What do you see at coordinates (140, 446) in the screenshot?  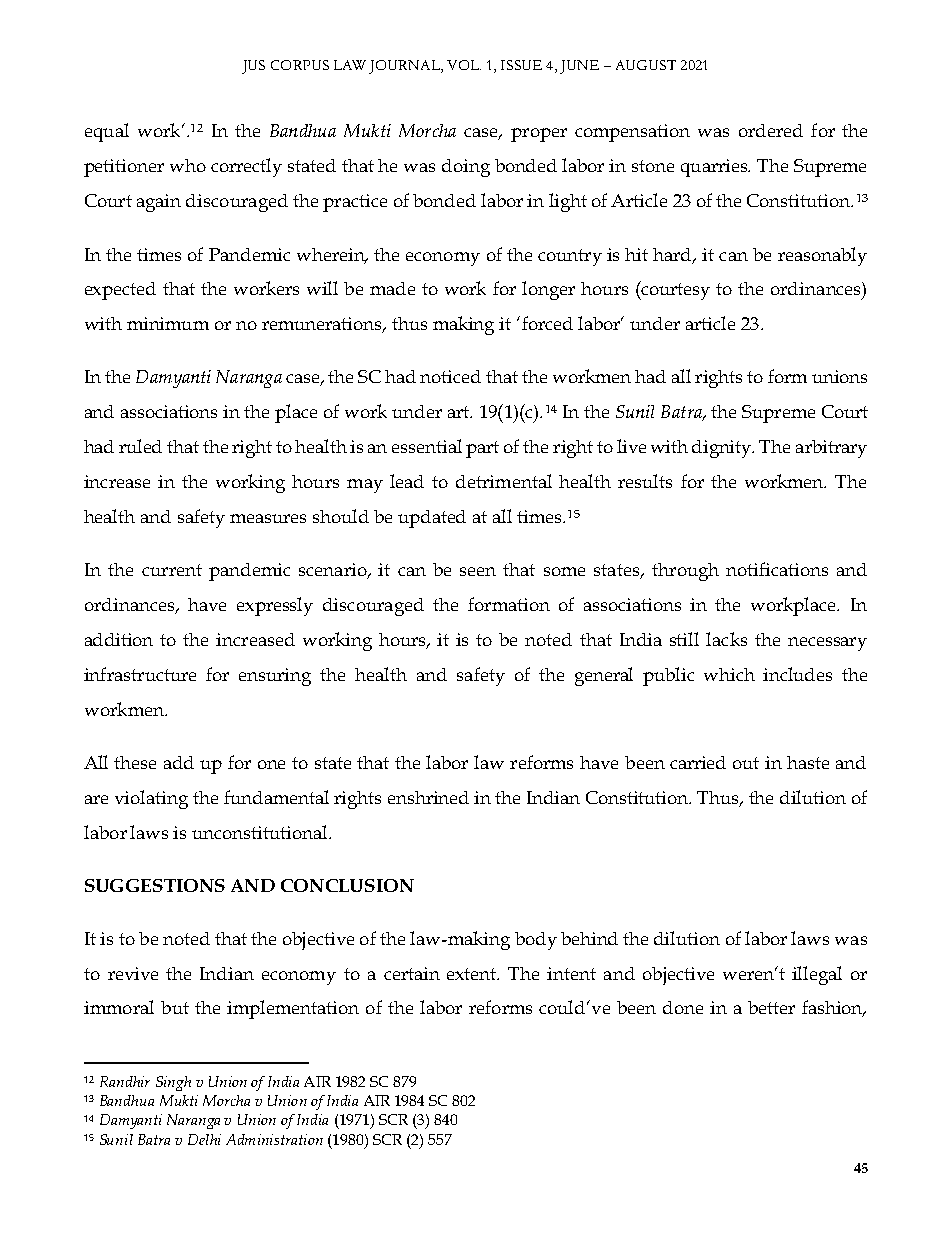 I see `ruled` at bounding box center [140, 446].
